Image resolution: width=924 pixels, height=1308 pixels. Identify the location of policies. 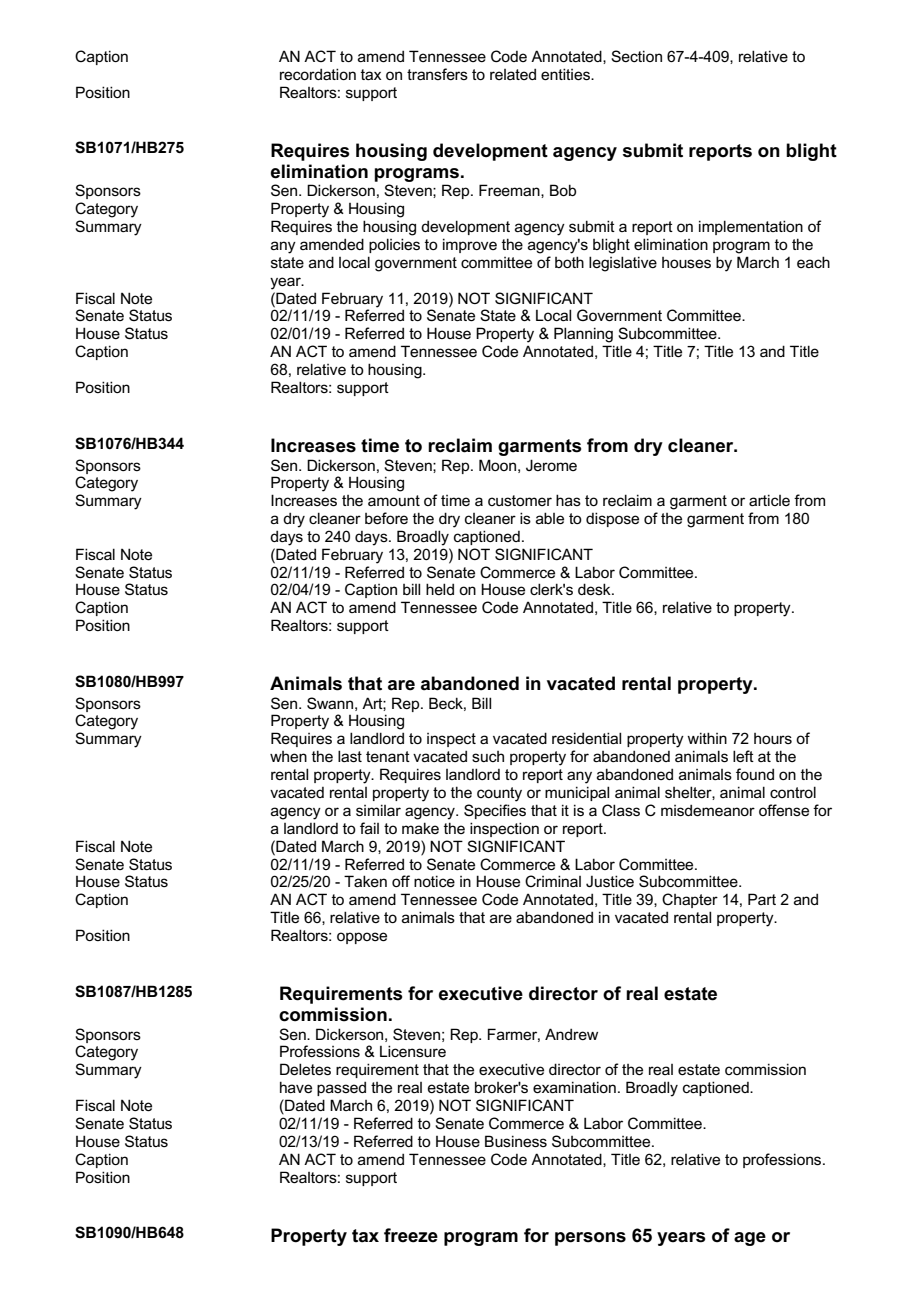
(394, 245).
